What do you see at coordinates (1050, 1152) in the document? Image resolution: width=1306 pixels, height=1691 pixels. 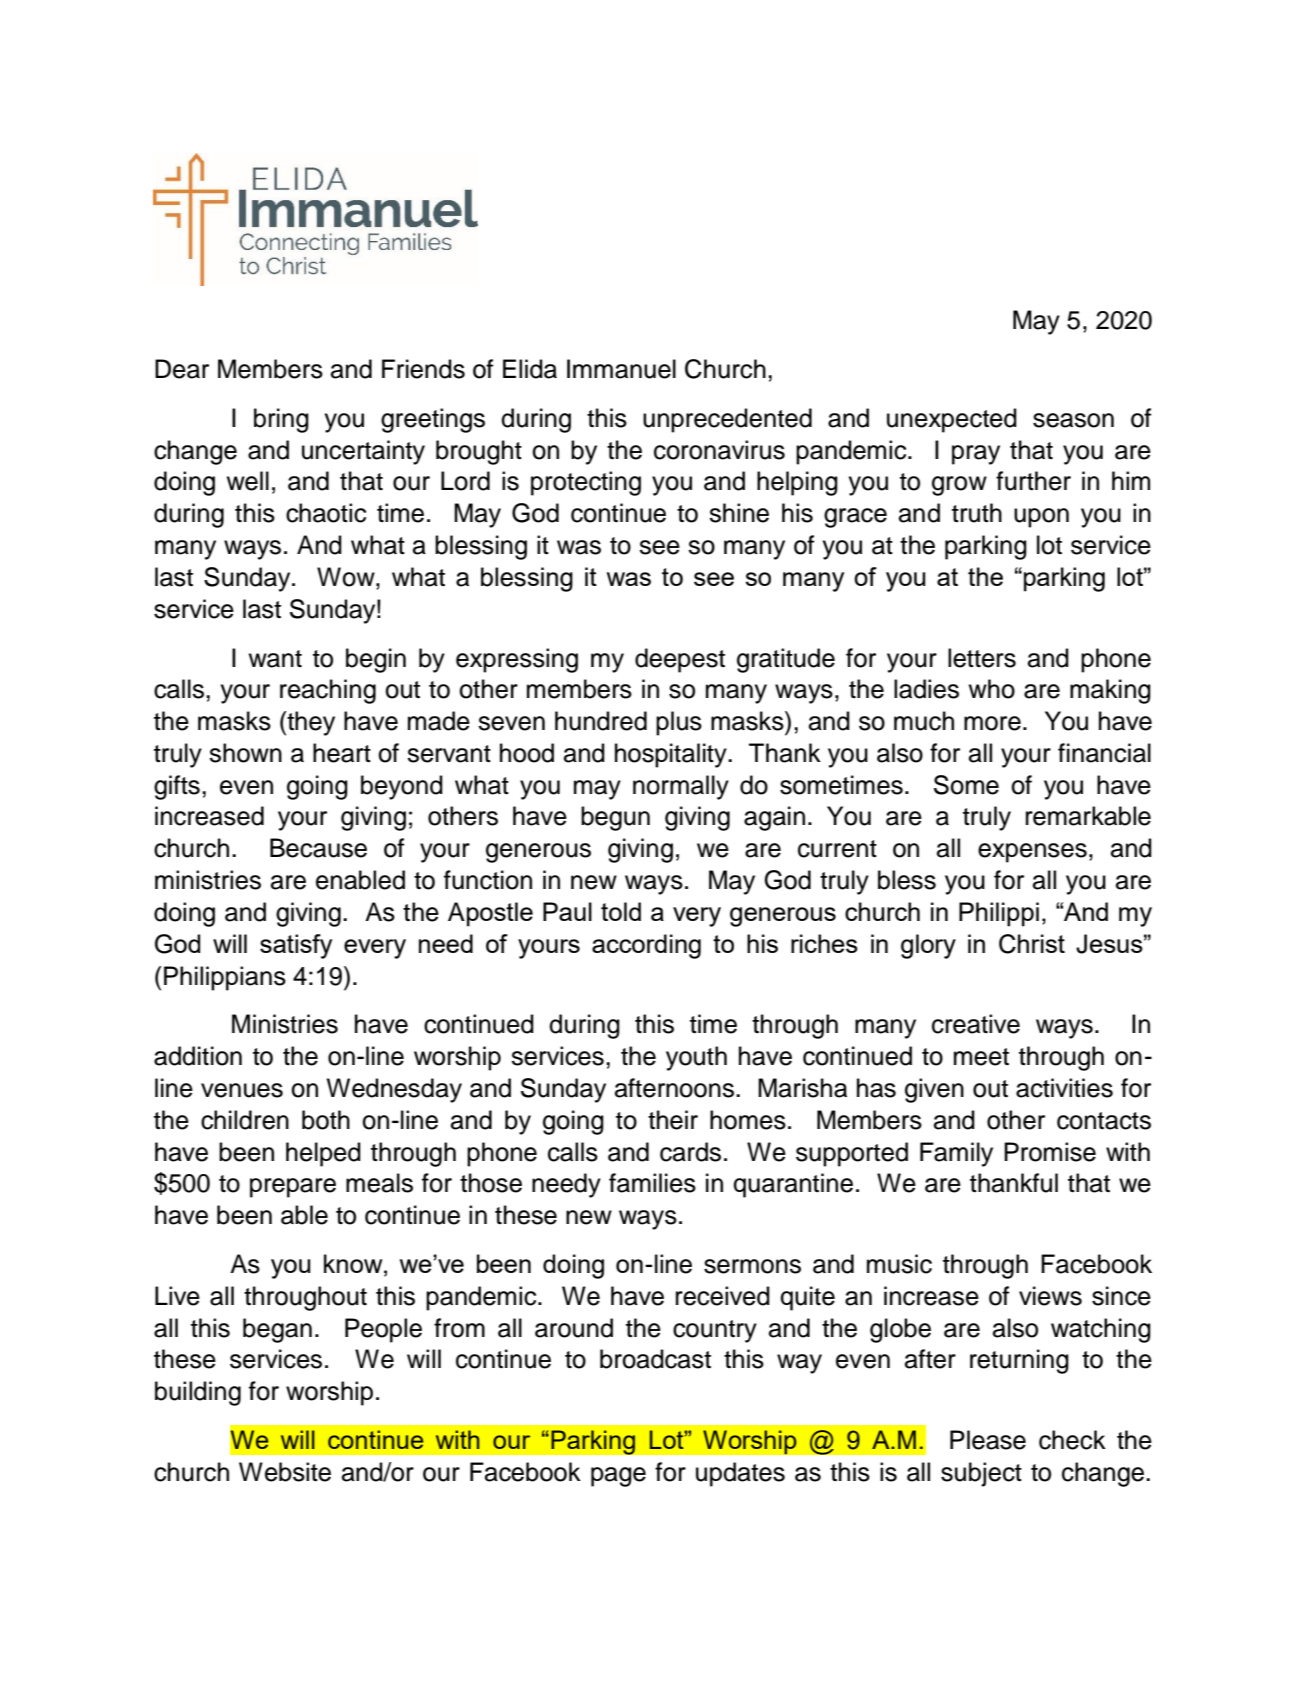 I see `Promise` at bounding box center [1050, 1152].
